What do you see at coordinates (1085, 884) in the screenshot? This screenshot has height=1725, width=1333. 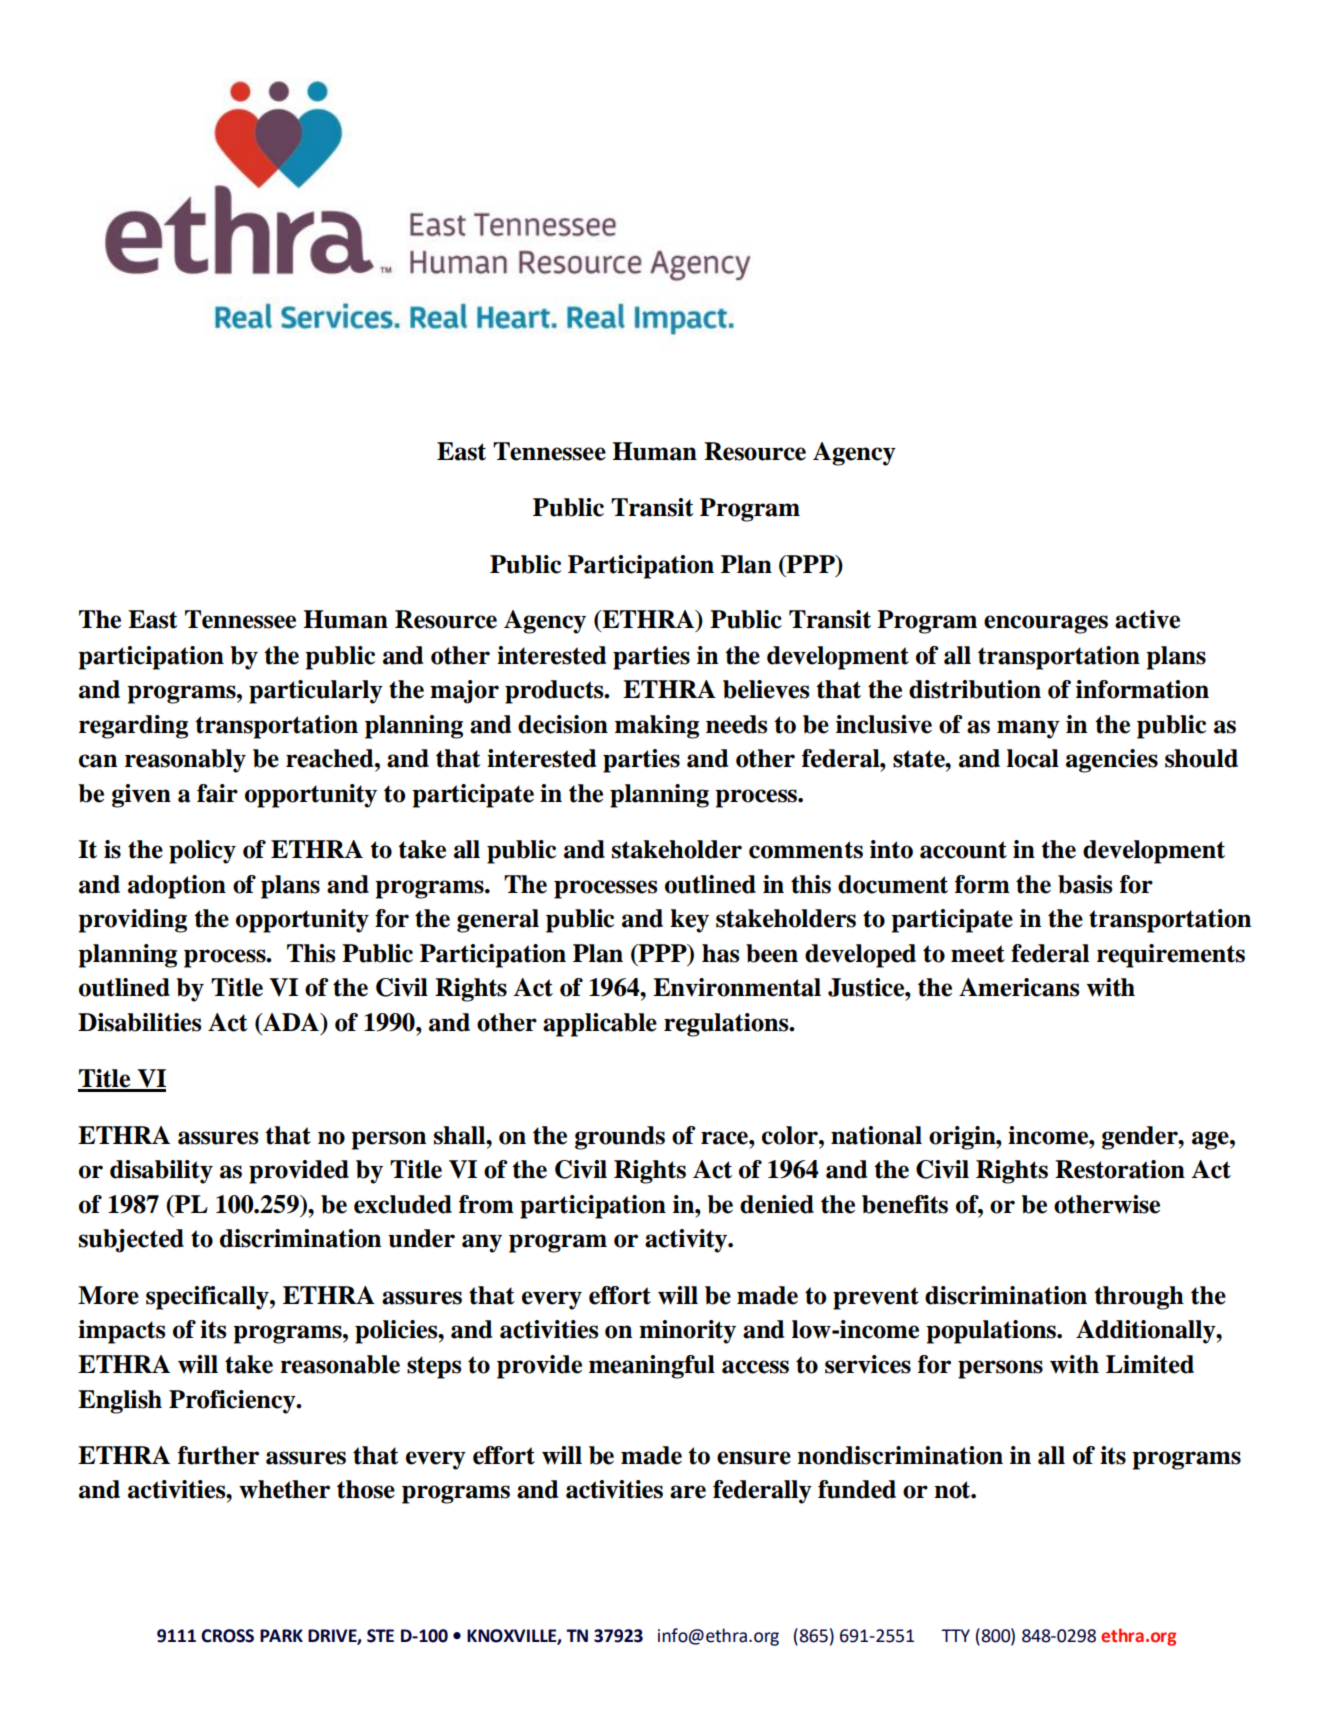 I see `basis` at bounding box center [1085, 884].
